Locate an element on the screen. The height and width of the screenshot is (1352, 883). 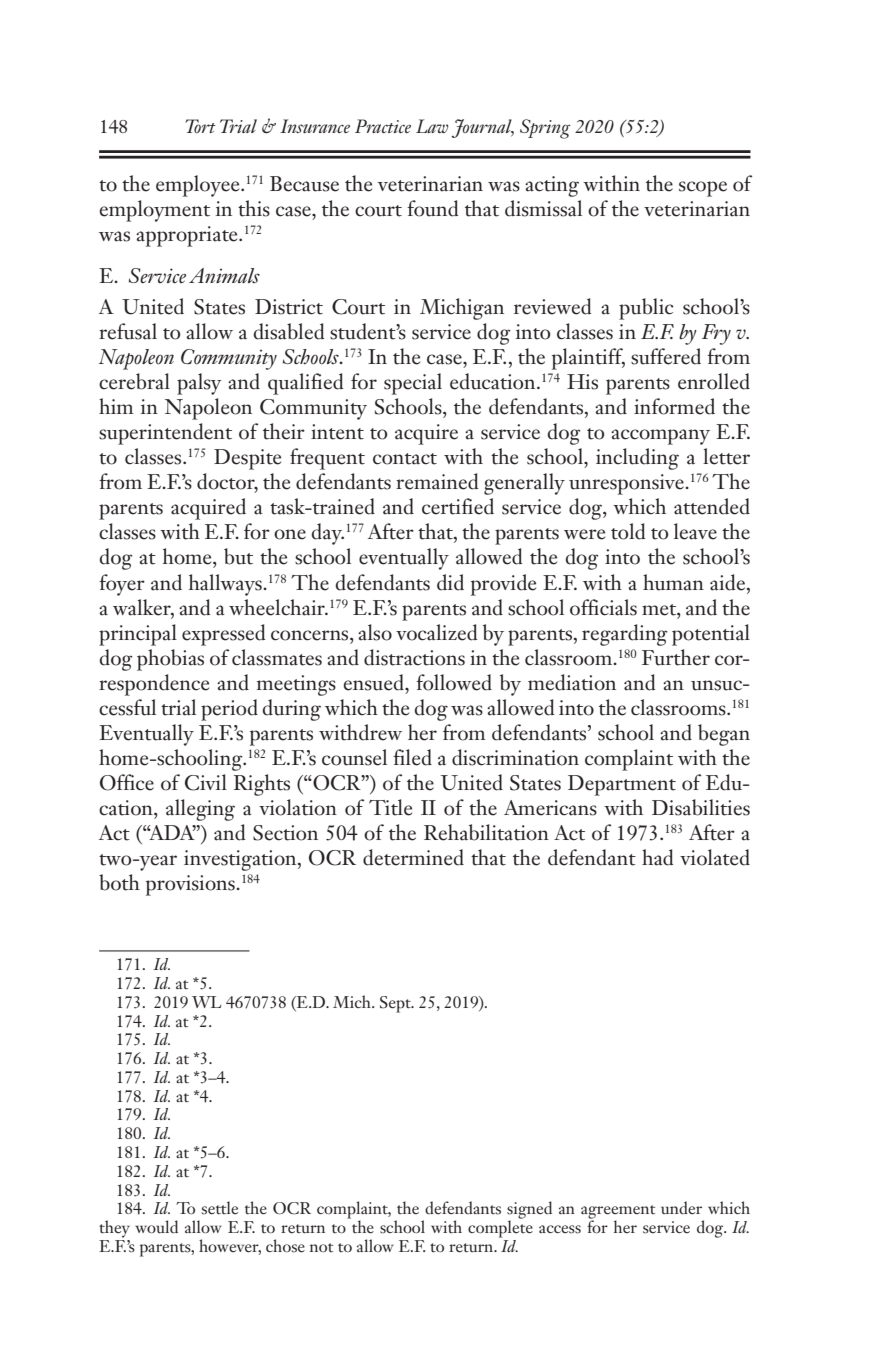
had is located at coordinates (657, 857).
